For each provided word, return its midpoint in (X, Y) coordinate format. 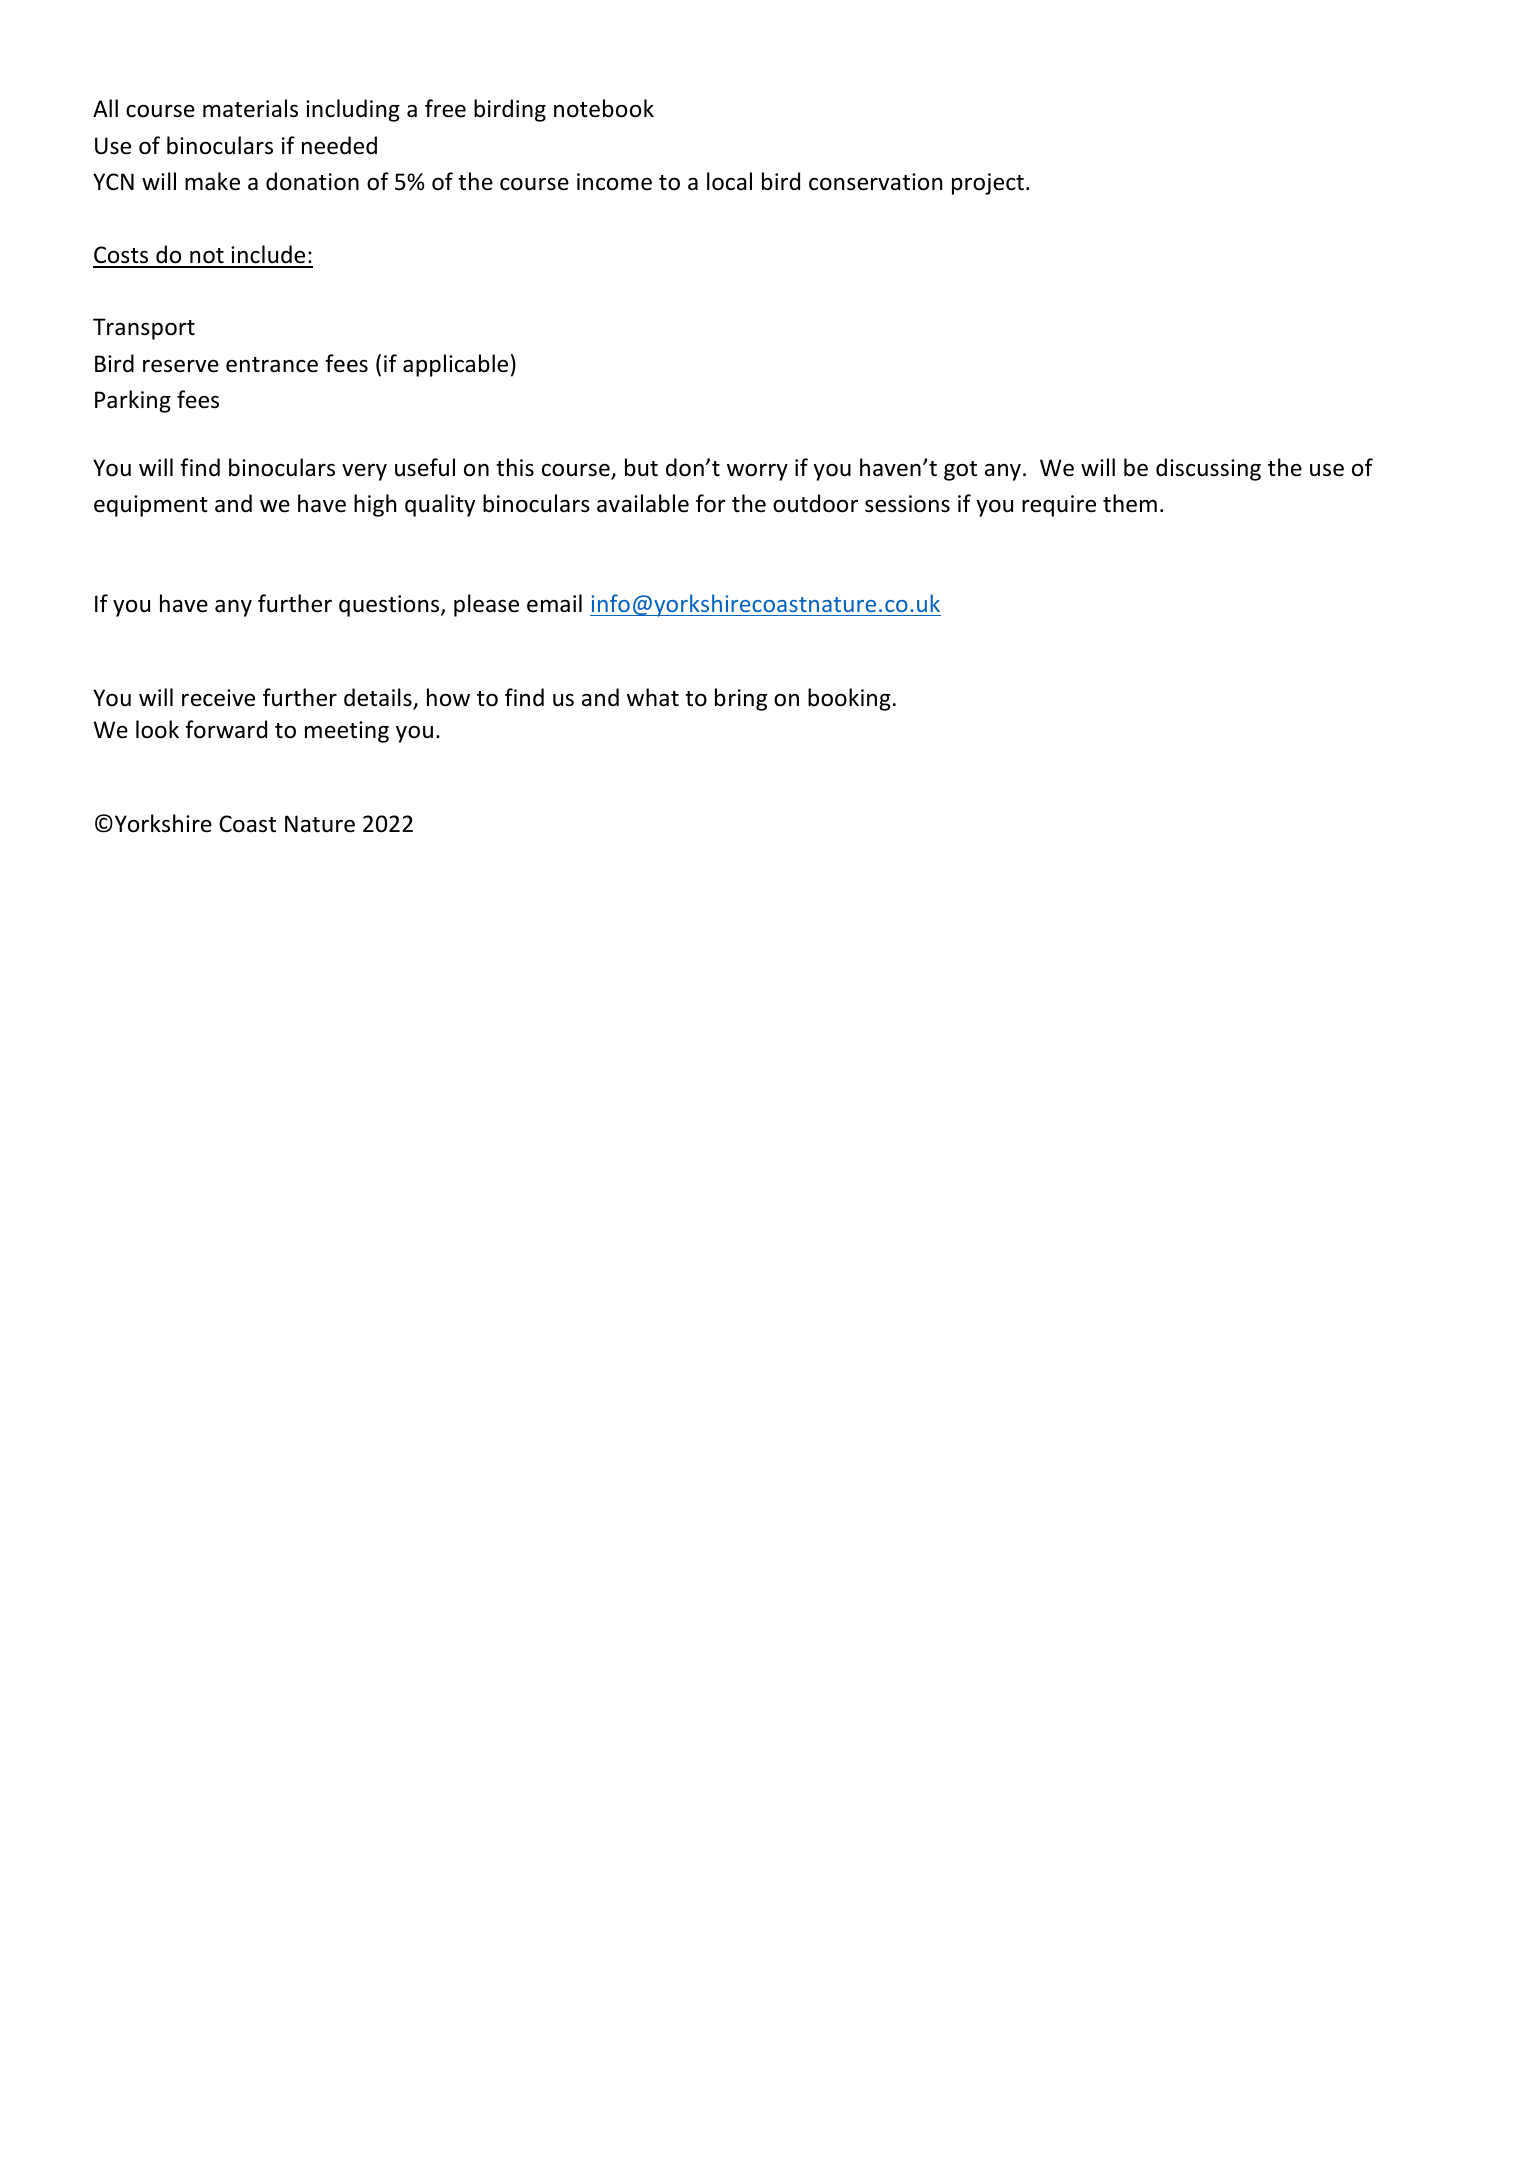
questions (390, 606)
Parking (133, 401)
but (641, 467)
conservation (875, 182)
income (614, 182)
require (1059, 506)
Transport (144, 329)
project (988, 184)
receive (218, 698)
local (729, 181)
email (554, 603)
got (960, 471)
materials (250, 108)
